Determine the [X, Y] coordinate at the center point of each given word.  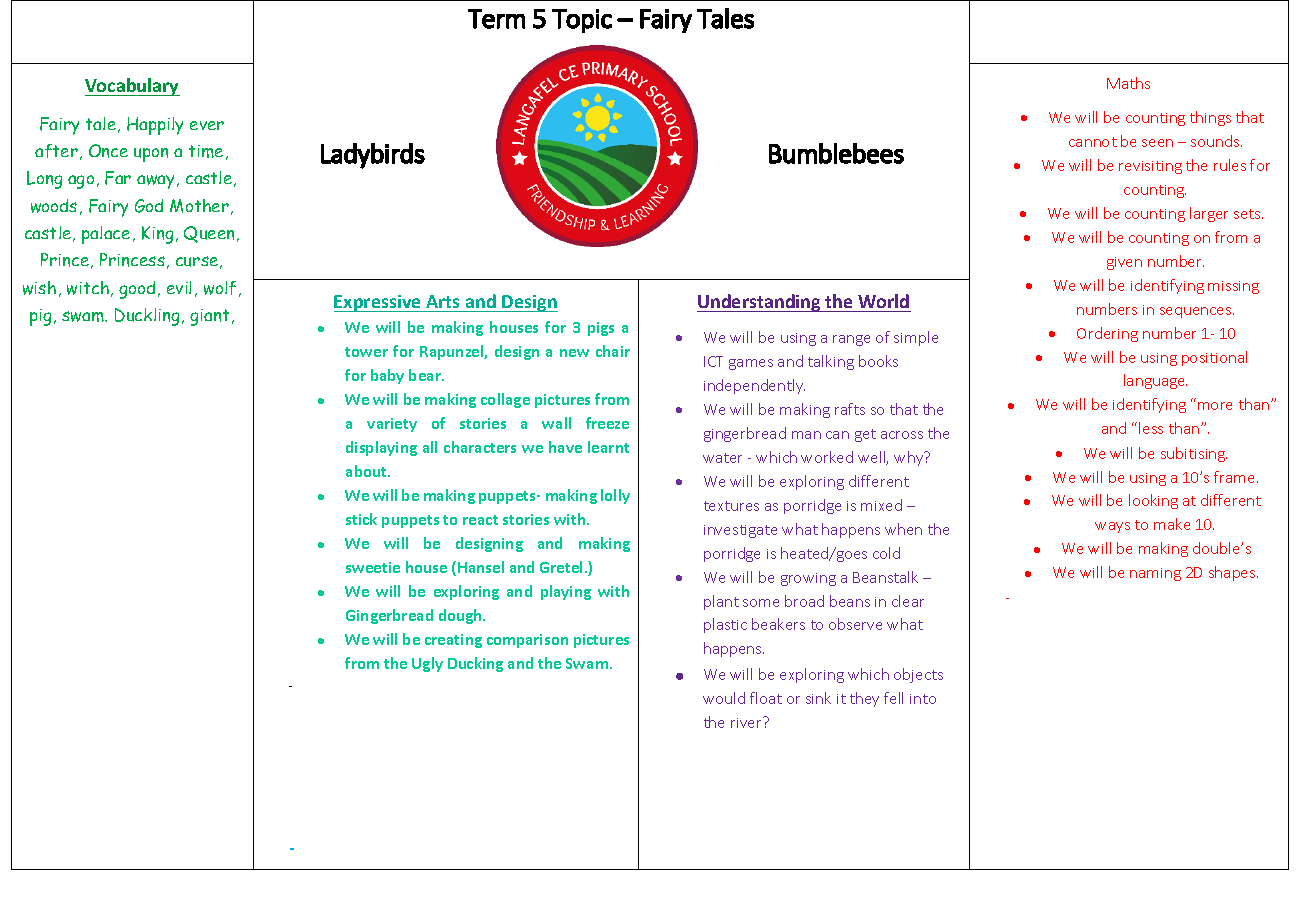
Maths [1128, 83]
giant [209, 317]
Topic [582, 21]
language [1155, 381]
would [724, 698]
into [923, 699]
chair [613, 351]
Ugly [427, 664]
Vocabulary [132, 87]
